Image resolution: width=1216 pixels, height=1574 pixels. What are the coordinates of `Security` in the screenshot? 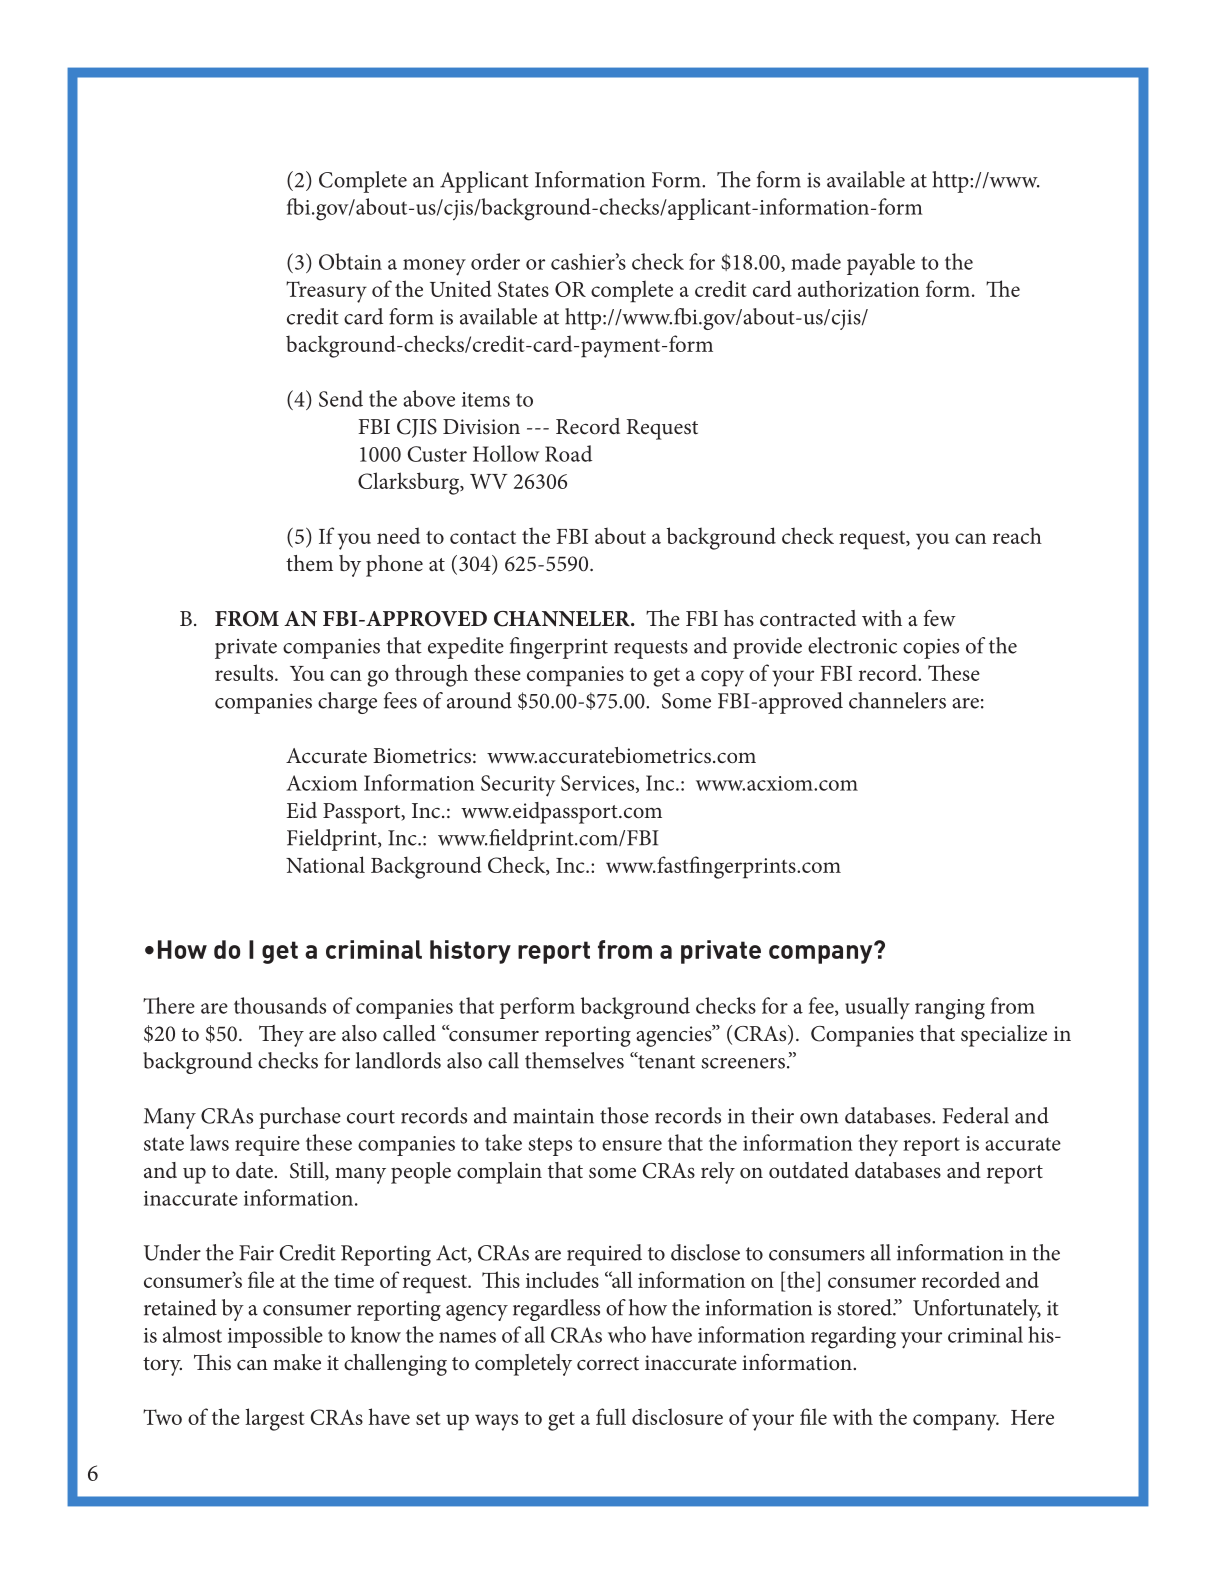 It's located at (518, 786).
